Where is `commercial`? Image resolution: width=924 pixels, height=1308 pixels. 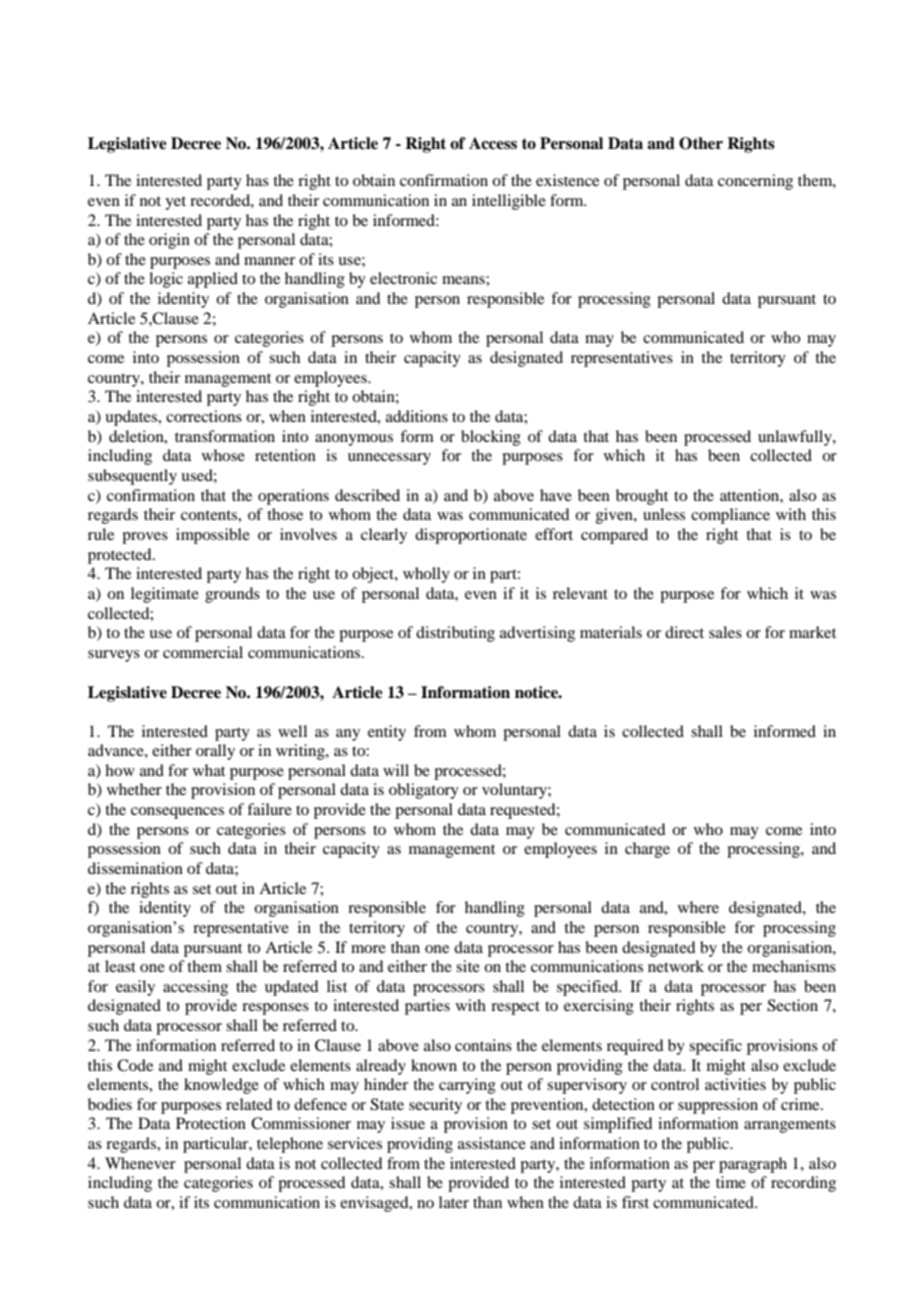
commercial is located at coordinates (203, 652).
